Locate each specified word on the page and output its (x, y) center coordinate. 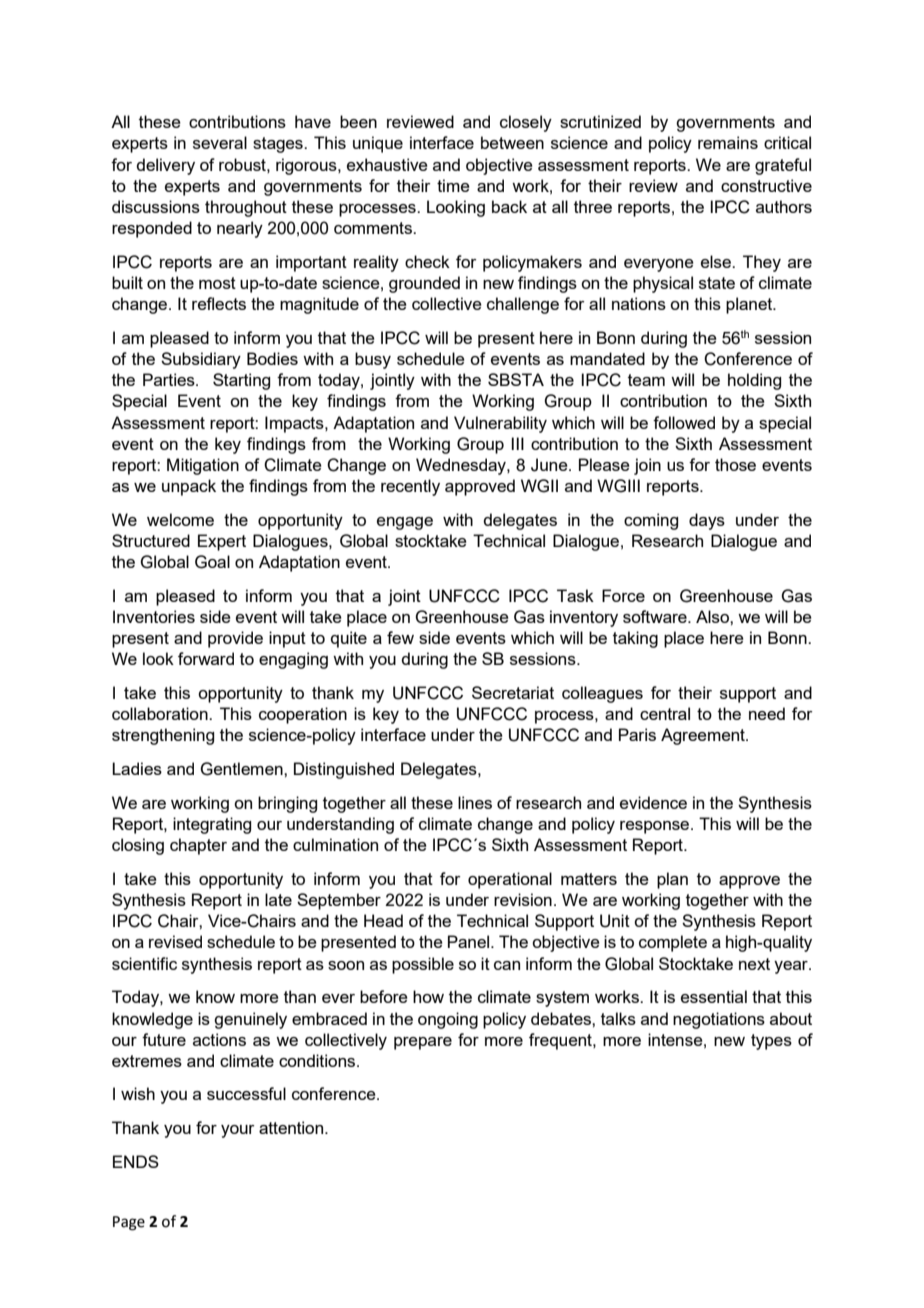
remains (728, 142)
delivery (165, 166)
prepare (423, 1043)
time (453, 185)
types (771, 1042)
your (238, 1131)
